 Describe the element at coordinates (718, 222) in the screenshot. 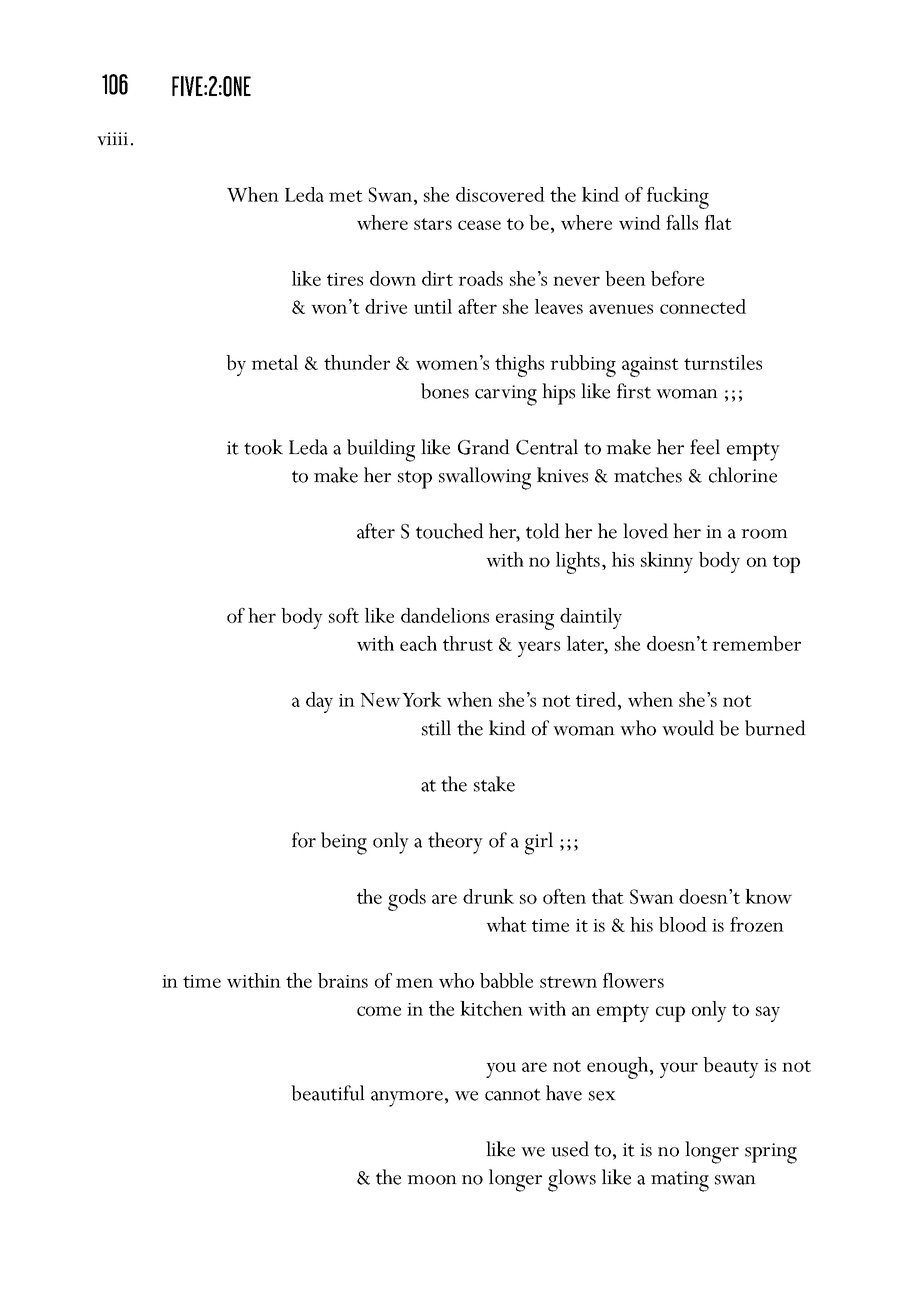

I see `flat` at that location.
